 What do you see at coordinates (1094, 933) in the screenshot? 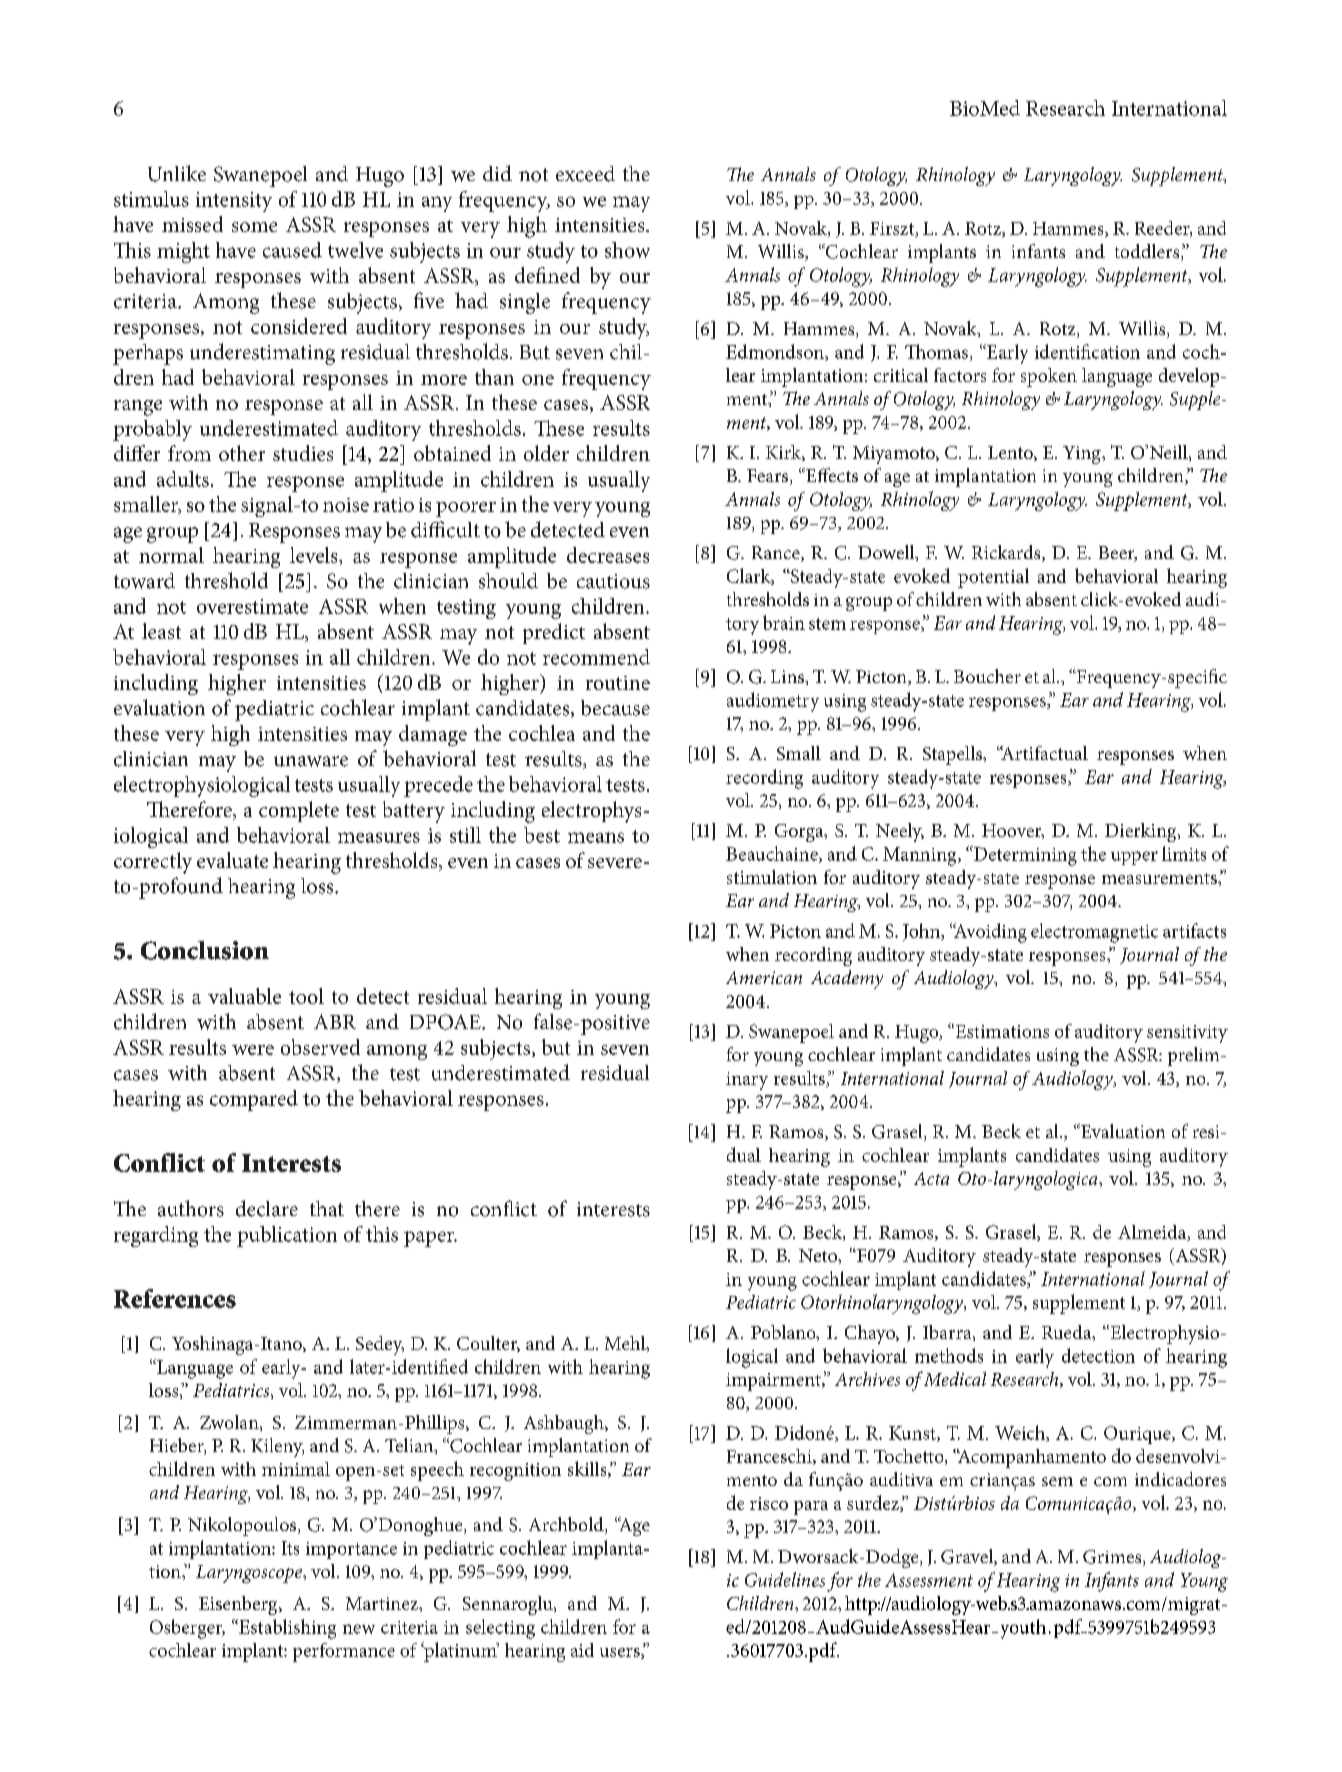
I see `electromagnetic` at bounding box center [1094, 933].
